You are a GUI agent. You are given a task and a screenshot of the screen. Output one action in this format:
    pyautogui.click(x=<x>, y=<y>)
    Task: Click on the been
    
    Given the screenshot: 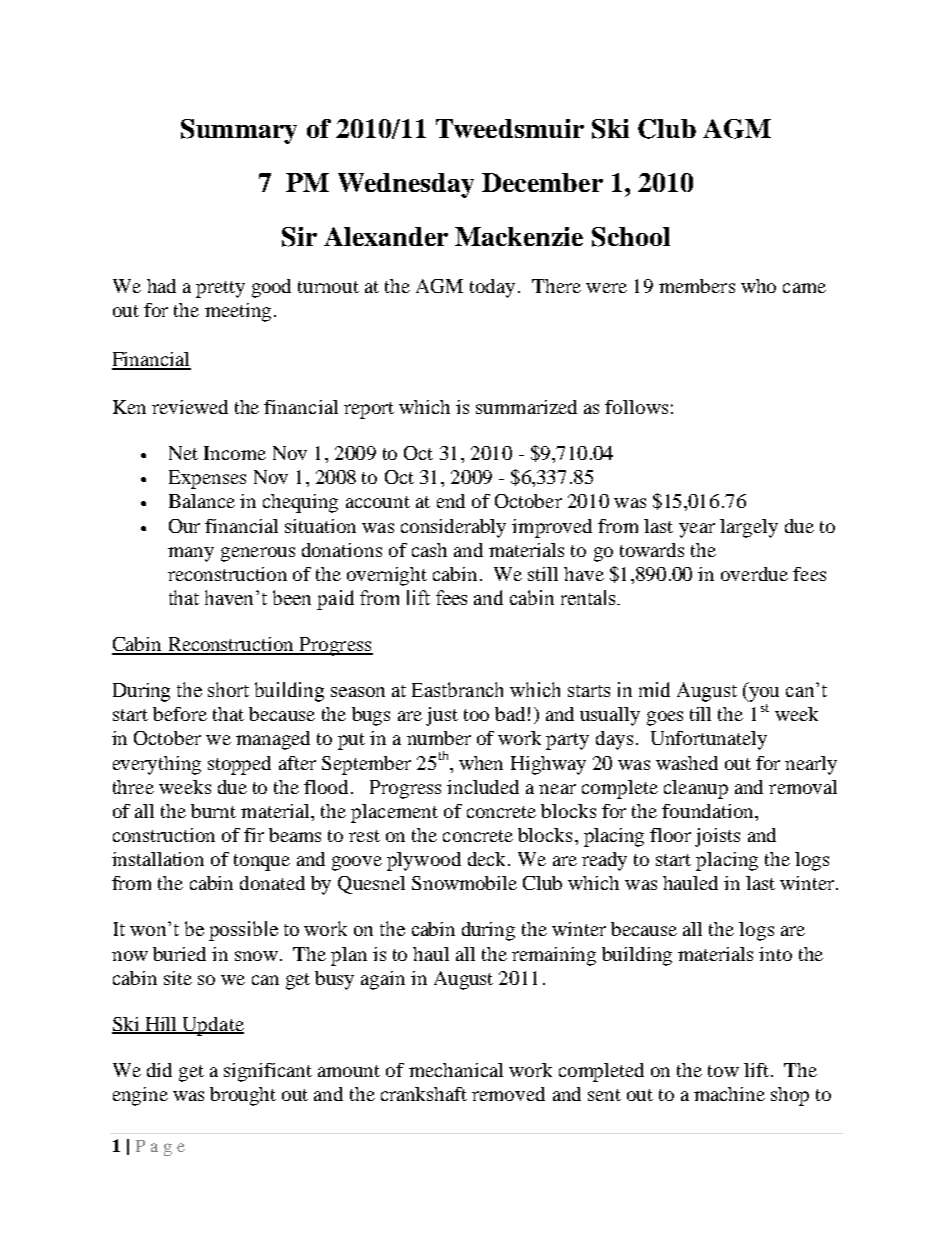 What is the action you would take?
    pyautogui.click(x=292, y=597)
